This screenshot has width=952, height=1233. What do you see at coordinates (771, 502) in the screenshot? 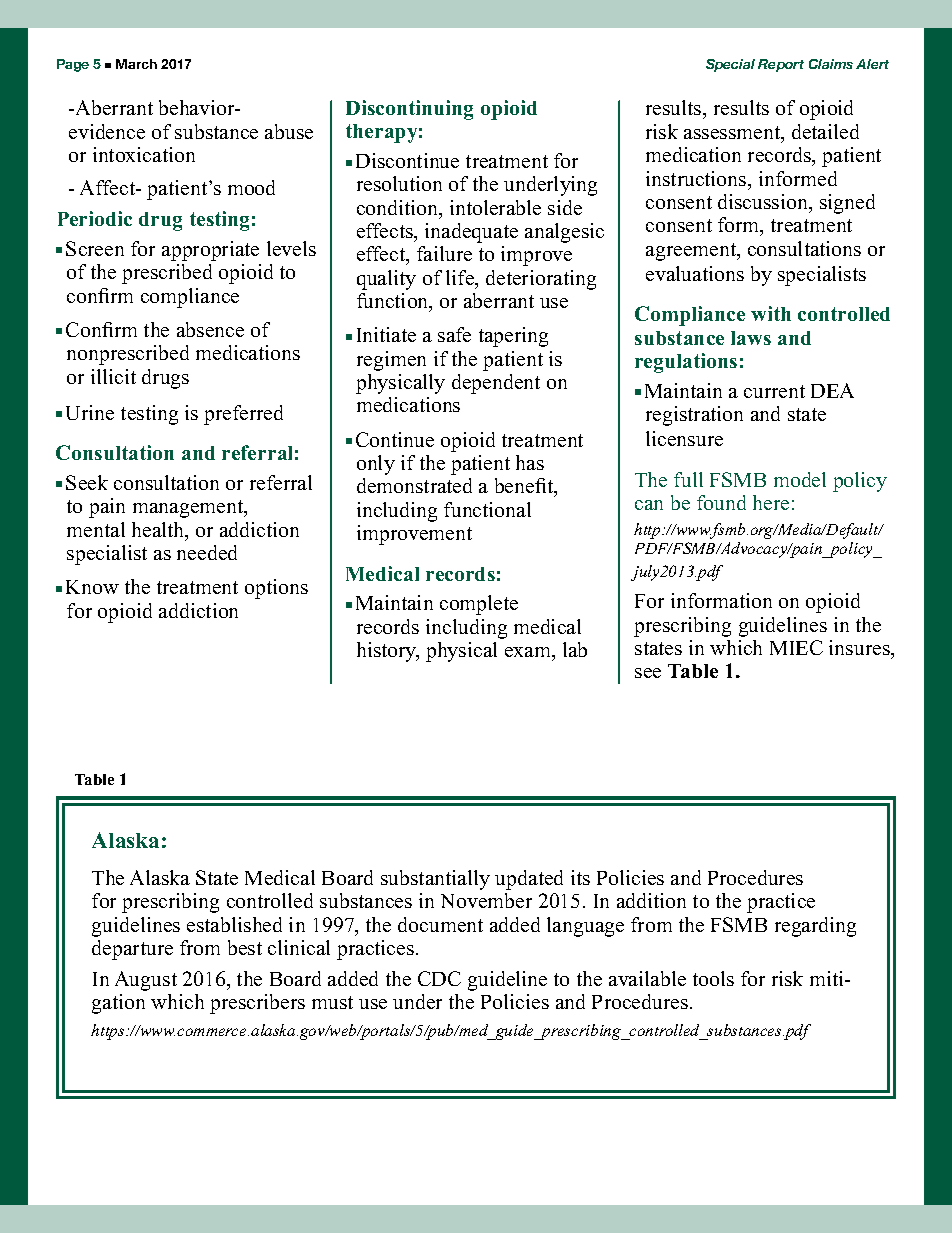
I see `here` at bounding box center [771, 502].
